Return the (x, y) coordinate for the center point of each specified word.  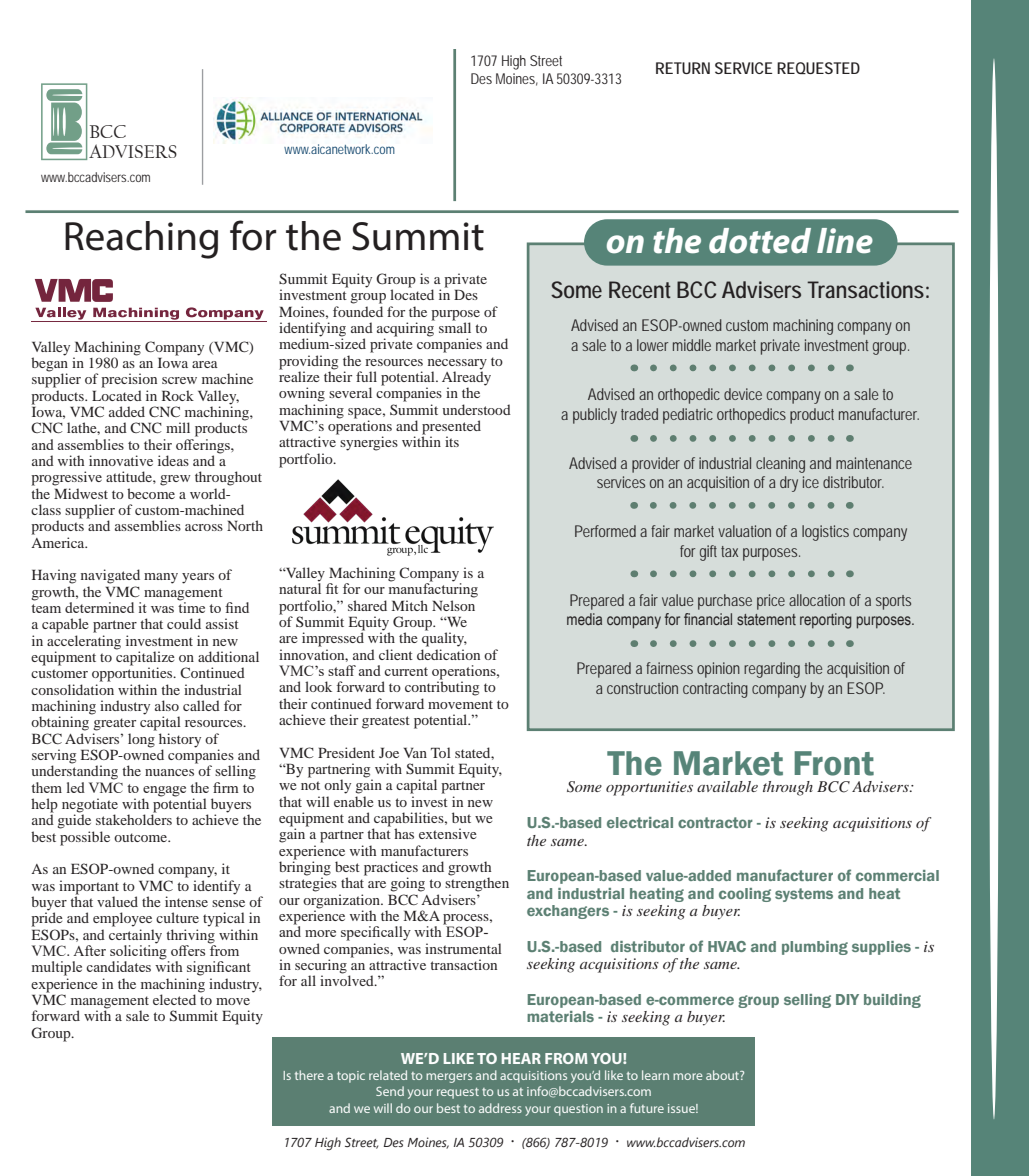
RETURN (683, 68)
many (161, 578)
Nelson (453, 605)
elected (174, 999)
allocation (817, 600)
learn (655, 1075)
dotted (760, 241)
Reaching (141, 240)
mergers (449, 1078)
